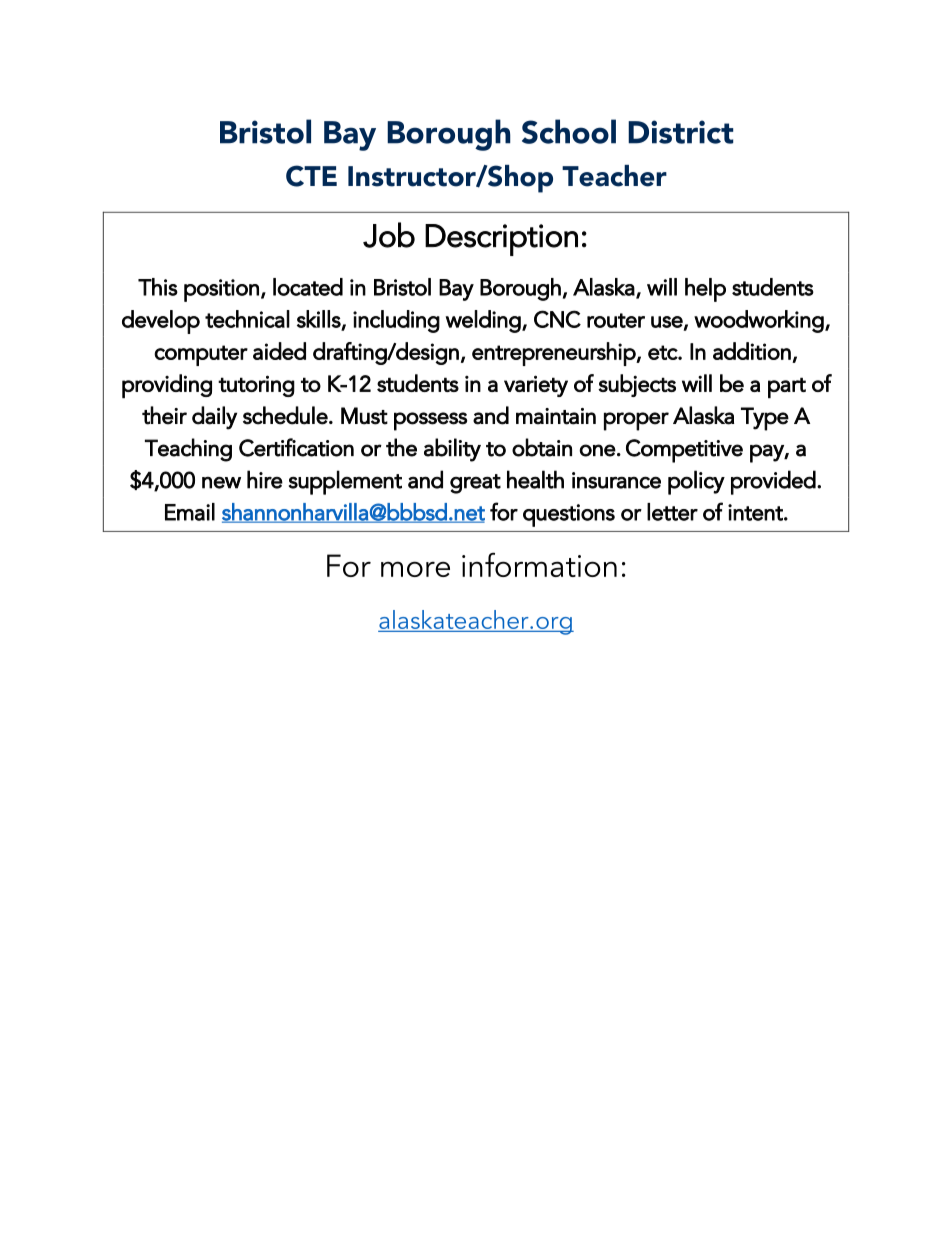 The image size is (952, 1233). I want to click on Email, so click(190, 512).
